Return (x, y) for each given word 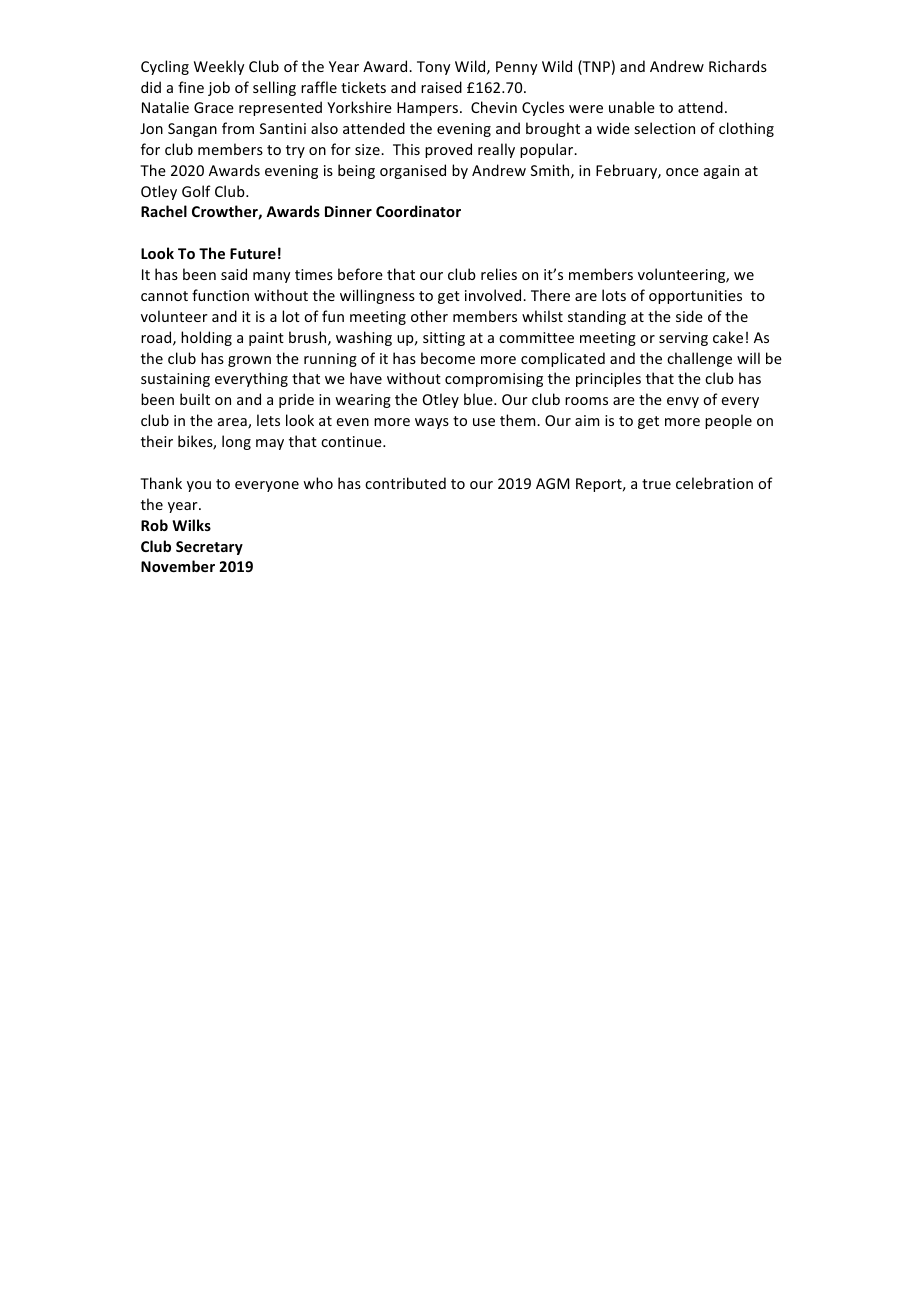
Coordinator (418, 211)
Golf (196, 191)
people (728, 421)
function (220, 295)
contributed (405, 483)
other (429, 316)
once (682, 172)
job (219, 88)
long (236, 442)
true (656, 484)
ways (432, 423)
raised (441, 87)
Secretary (209, 548)
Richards (738, 66)
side (689, 316)
